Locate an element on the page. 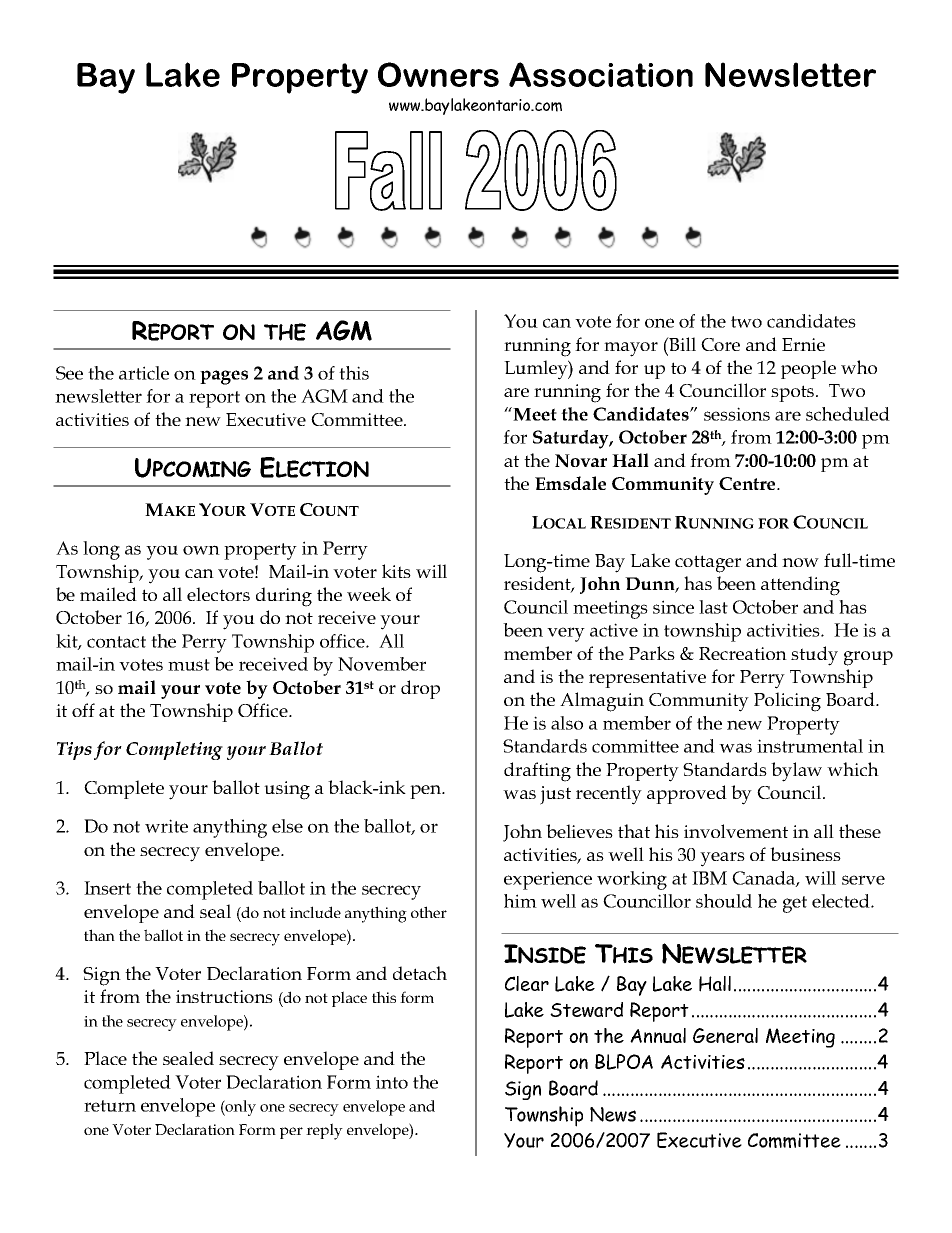 The width and height of the document is (952, 1233). into is located at coordinates (392, 1082).
